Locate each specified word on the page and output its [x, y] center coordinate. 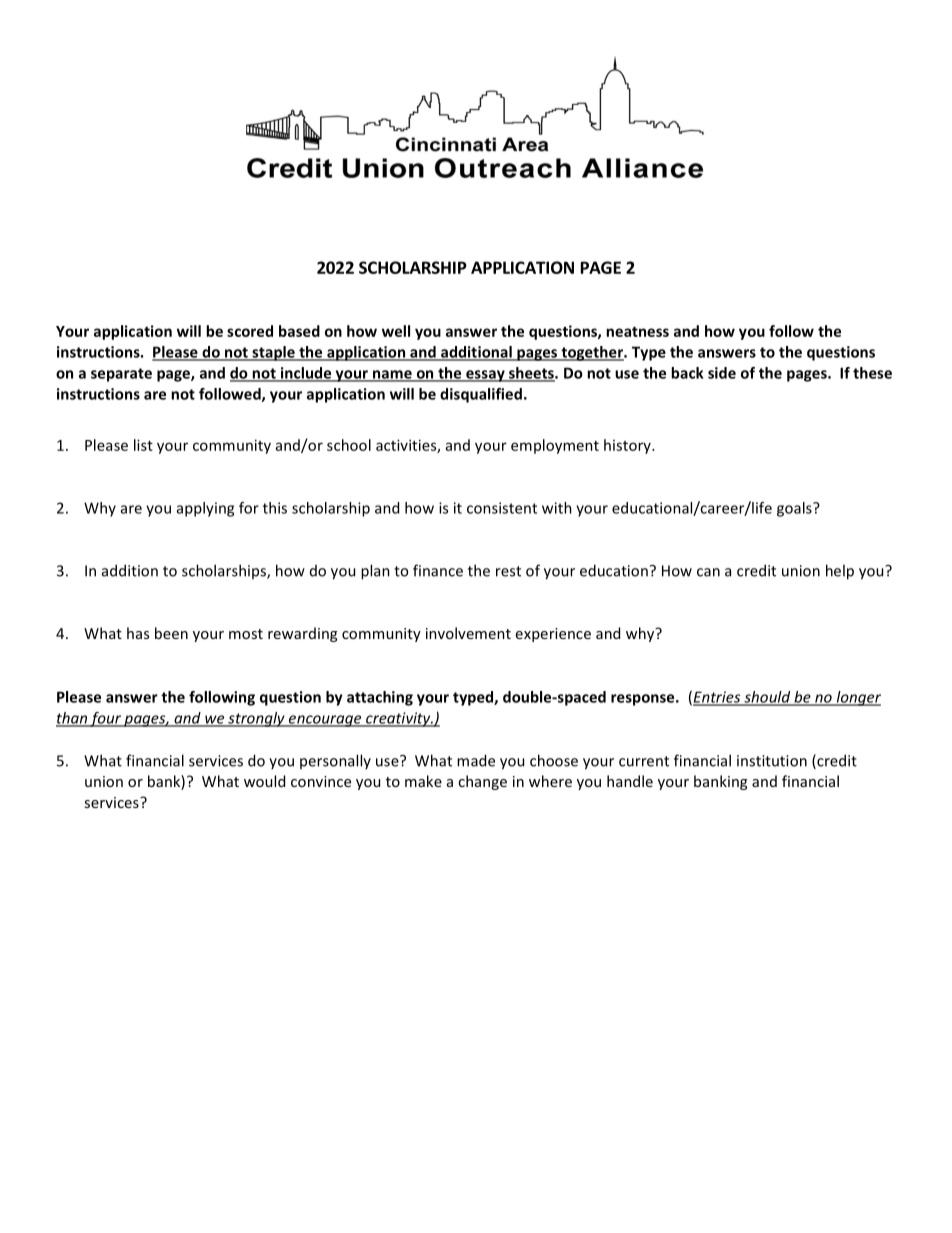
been [171, 633]
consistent [502, 508]
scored [250, 331]
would [264, 781]
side [722, 373]
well [396, 331]
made [476, 760]
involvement [468, 633]
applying [205, 509]
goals [795, 509]
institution [772, 761]
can [708, 572]
